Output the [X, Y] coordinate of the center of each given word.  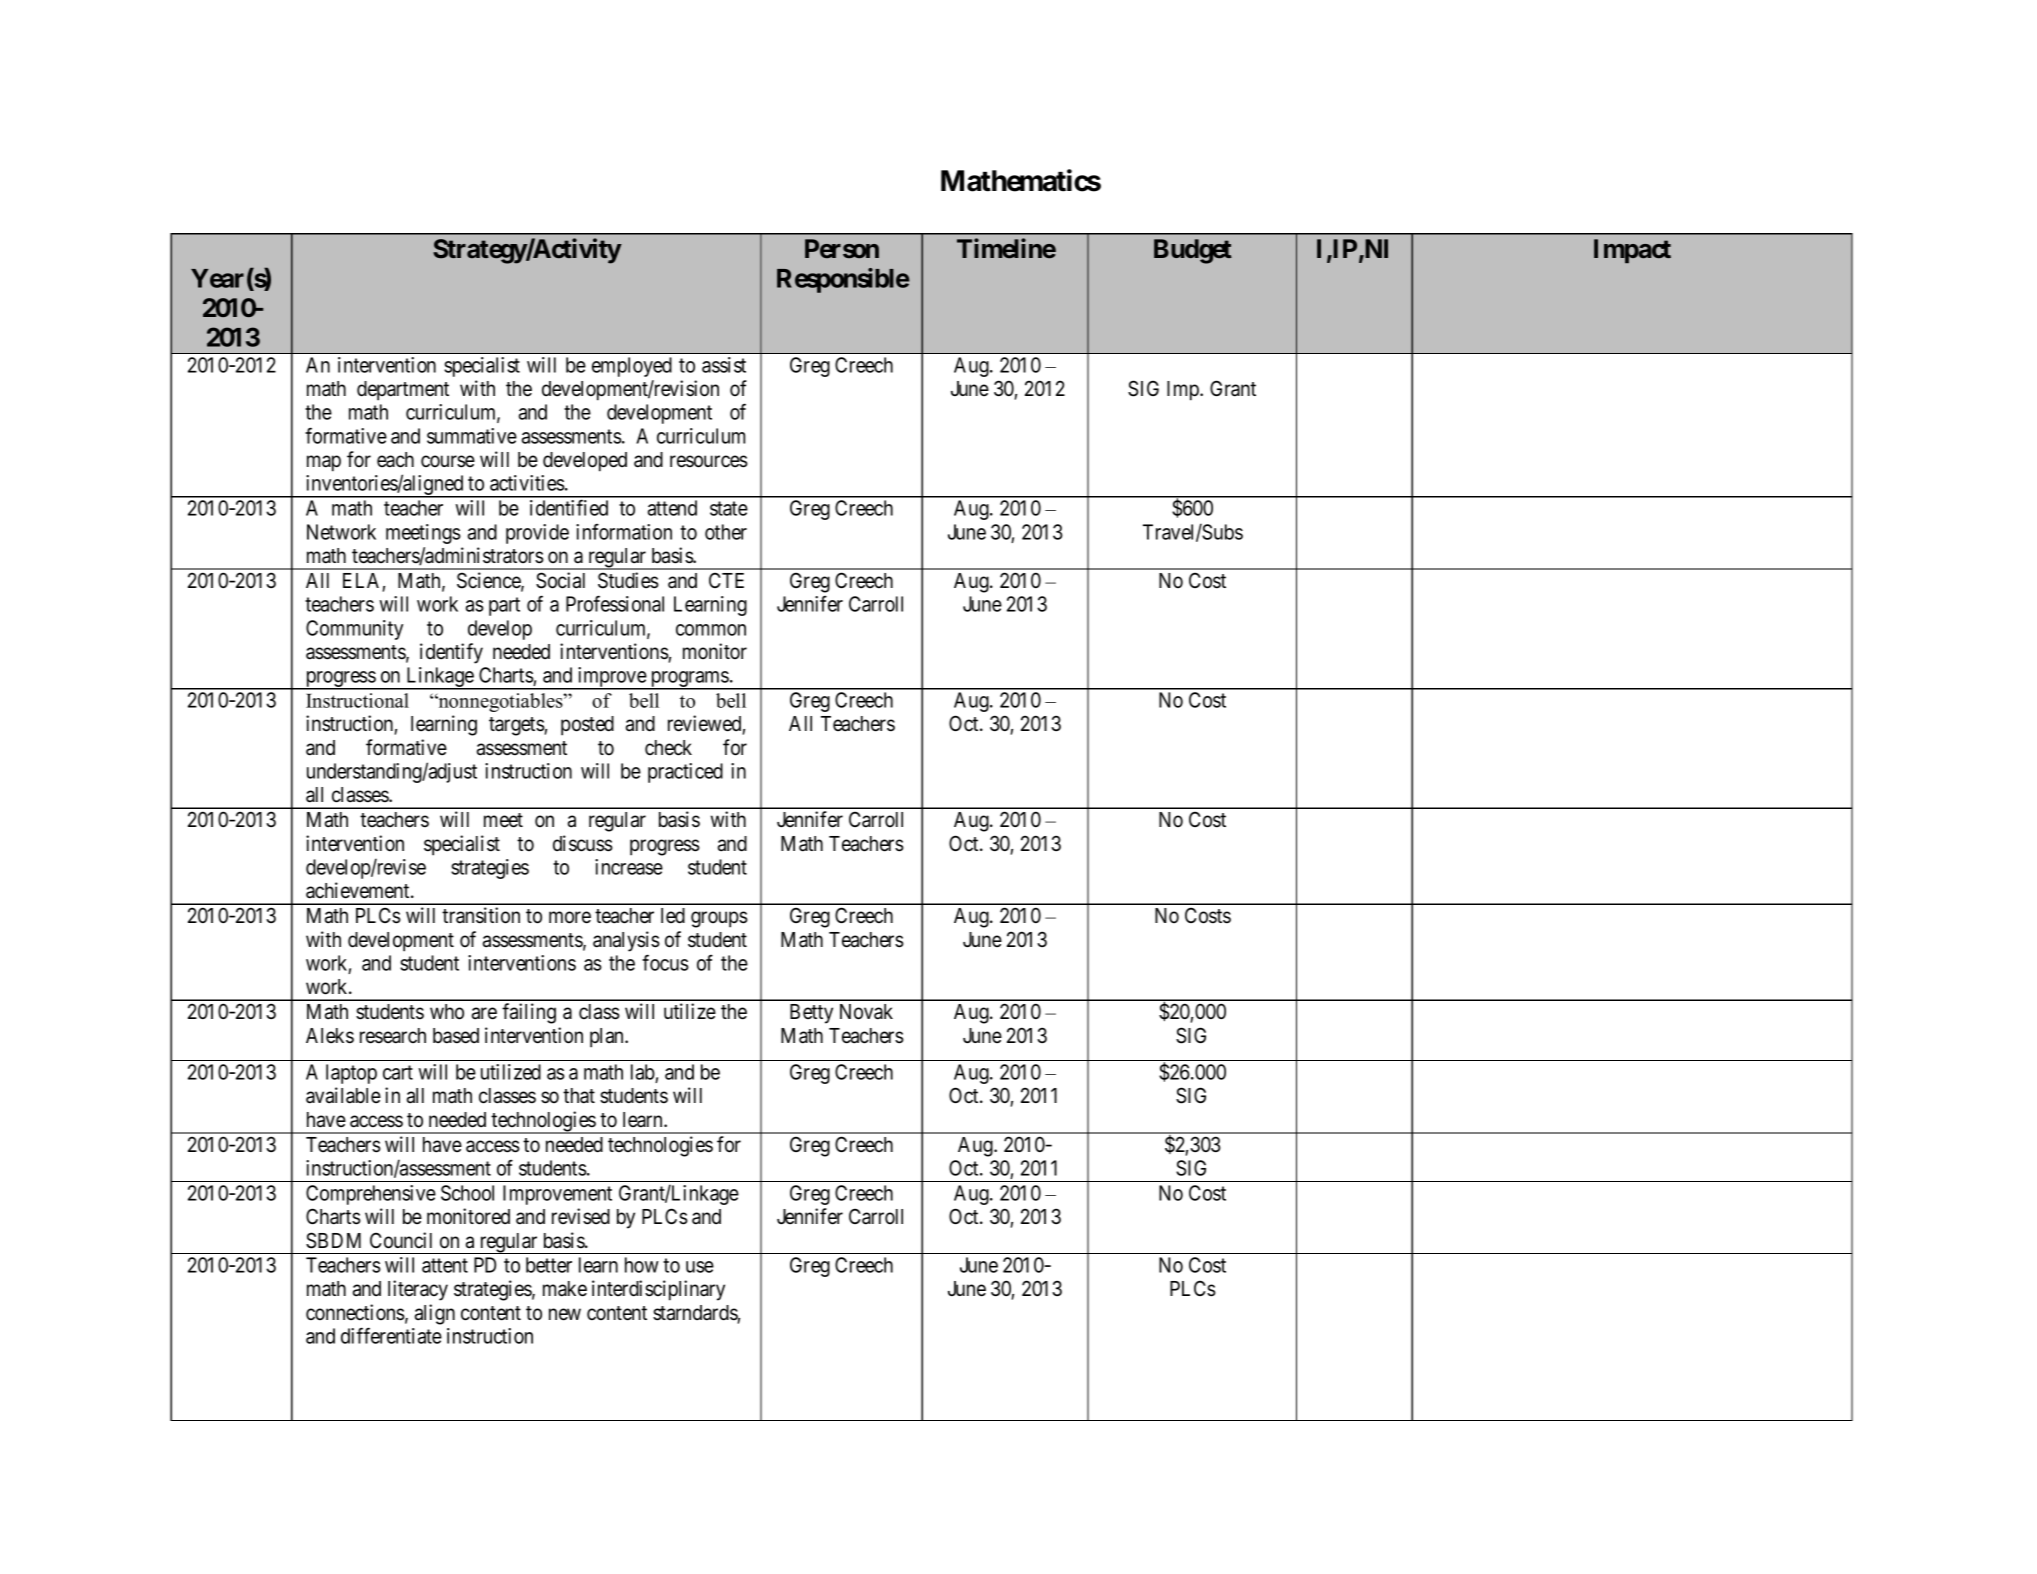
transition [481, 915]
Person [842, 248]
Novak [866, 1012]
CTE [726, 580]
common [711, 630]
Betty [811, 1014]
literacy [418, 1290]
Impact [1632, 251]
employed [632, 367]
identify [451, 653]
